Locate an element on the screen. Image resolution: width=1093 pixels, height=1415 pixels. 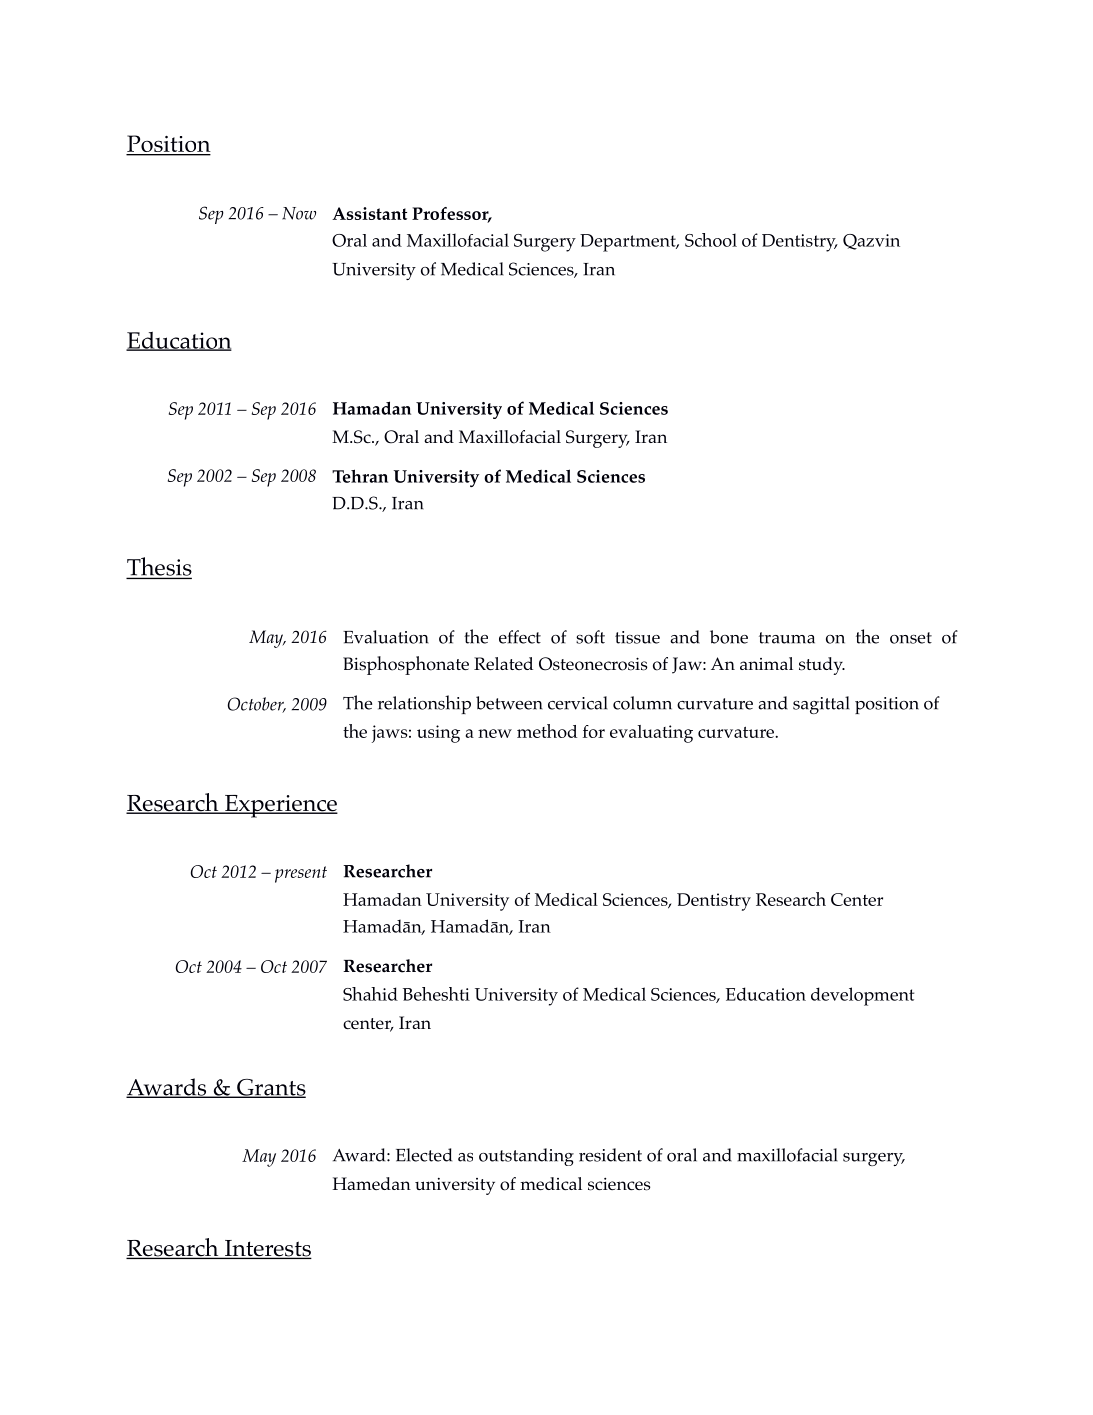
Assistant is located at coordinates (369, 213).
